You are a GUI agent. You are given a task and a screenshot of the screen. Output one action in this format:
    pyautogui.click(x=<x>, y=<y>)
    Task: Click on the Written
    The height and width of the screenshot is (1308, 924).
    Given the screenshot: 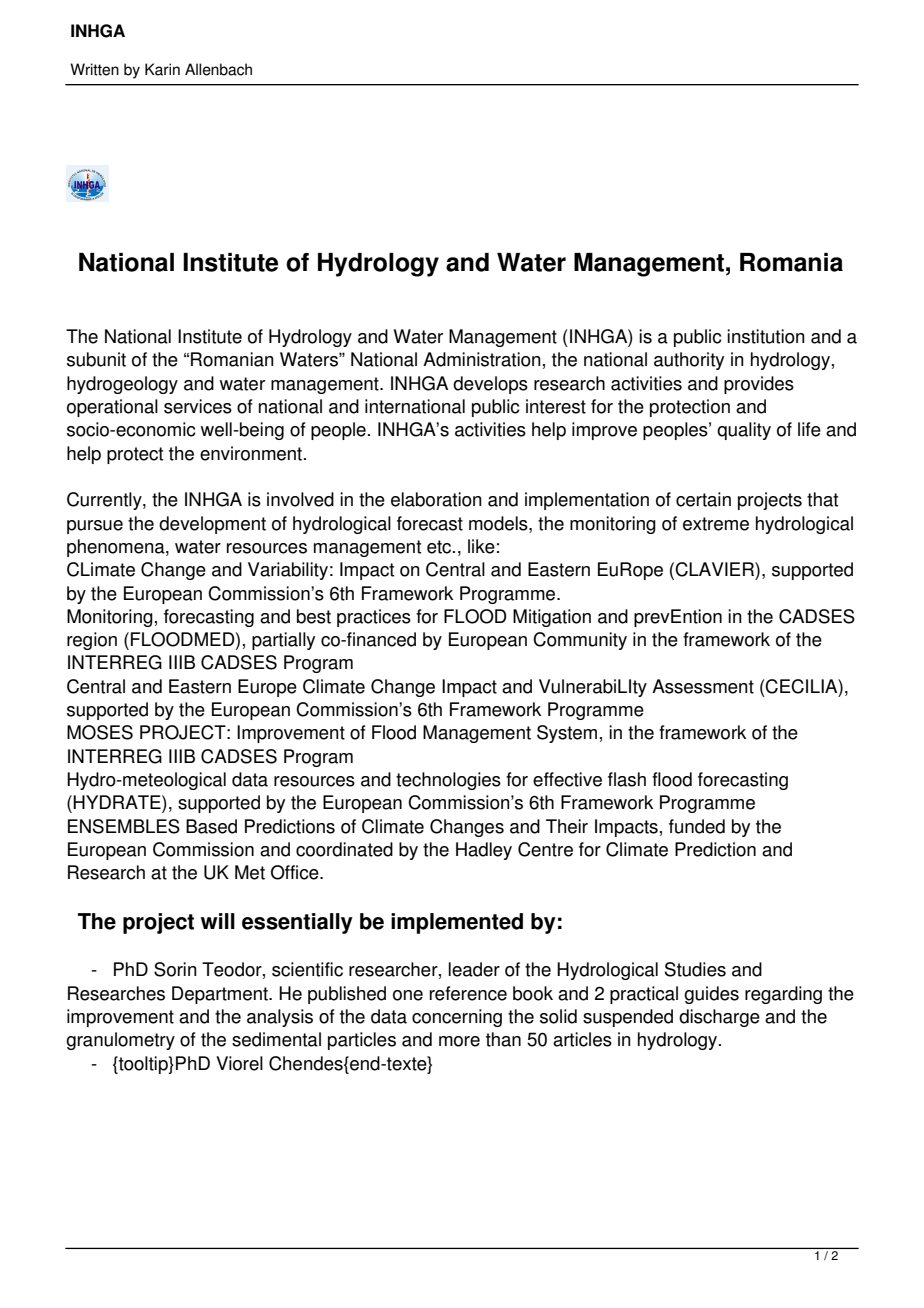 What is the action you would take?
    pyautogui.click(x=94, y=69)
